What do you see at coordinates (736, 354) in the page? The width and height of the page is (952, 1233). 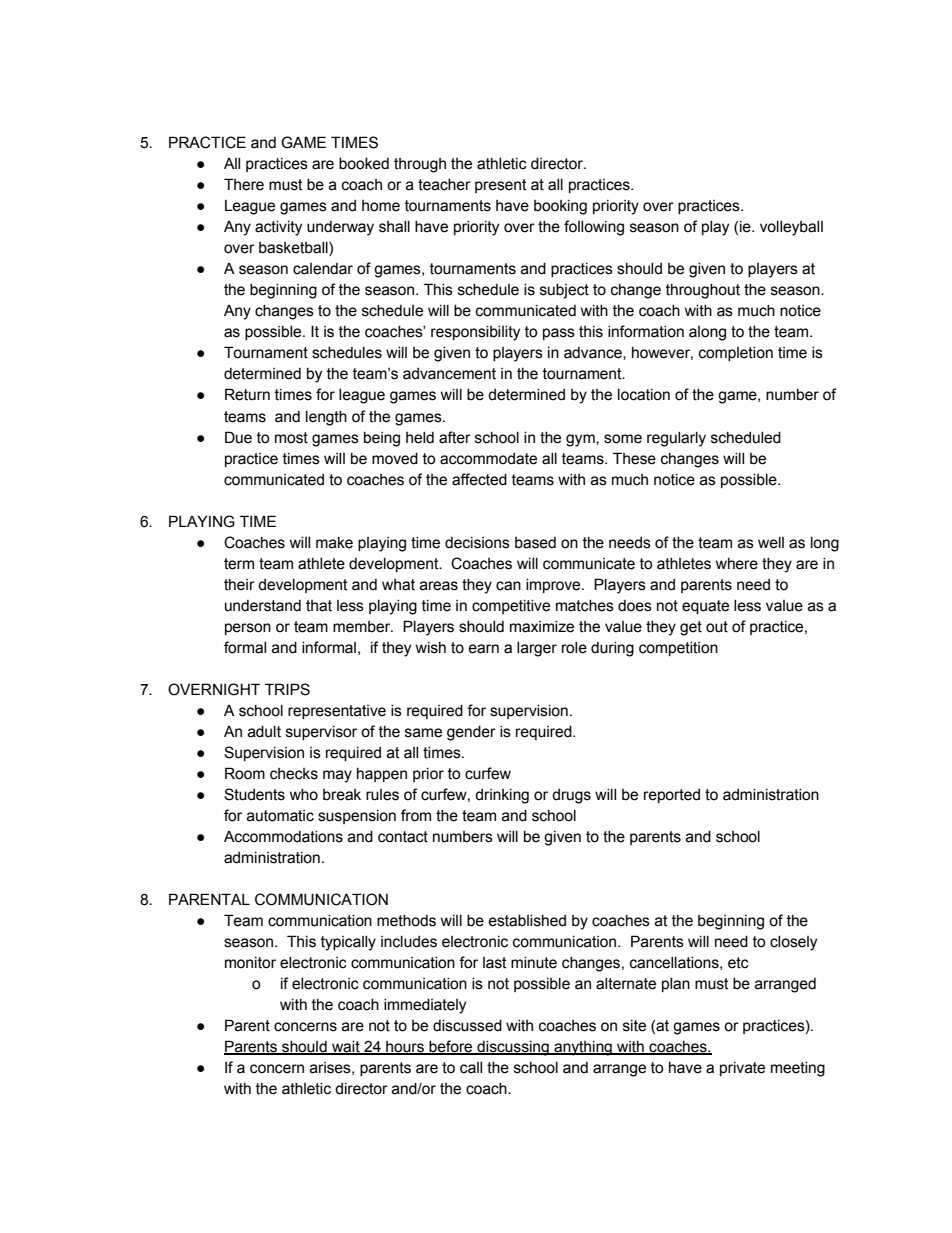 I see `completion` at bounding box center [736, 354].
